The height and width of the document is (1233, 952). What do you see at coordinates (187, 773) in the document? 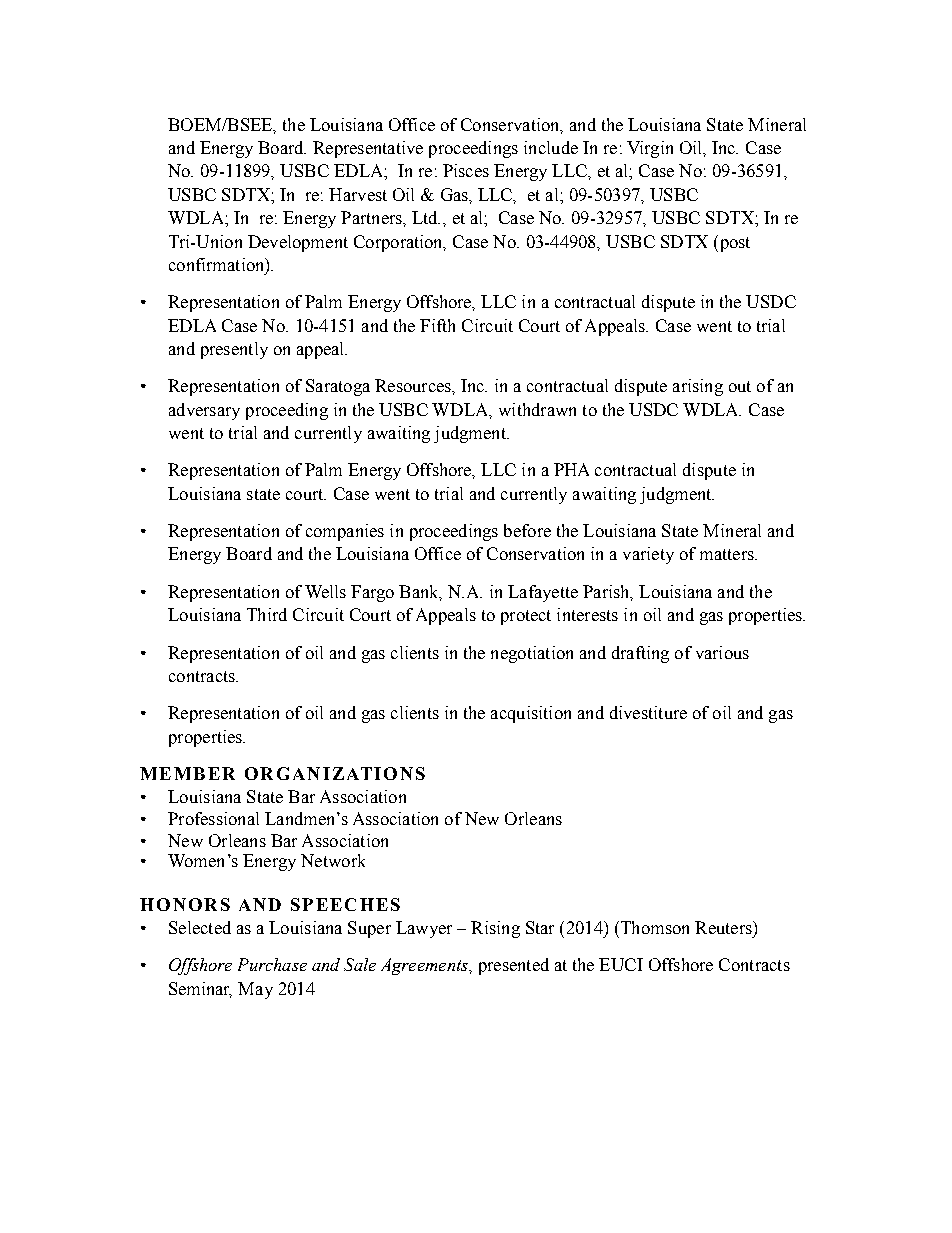
I see `MEMBER` at bounding box center [187, 773].
